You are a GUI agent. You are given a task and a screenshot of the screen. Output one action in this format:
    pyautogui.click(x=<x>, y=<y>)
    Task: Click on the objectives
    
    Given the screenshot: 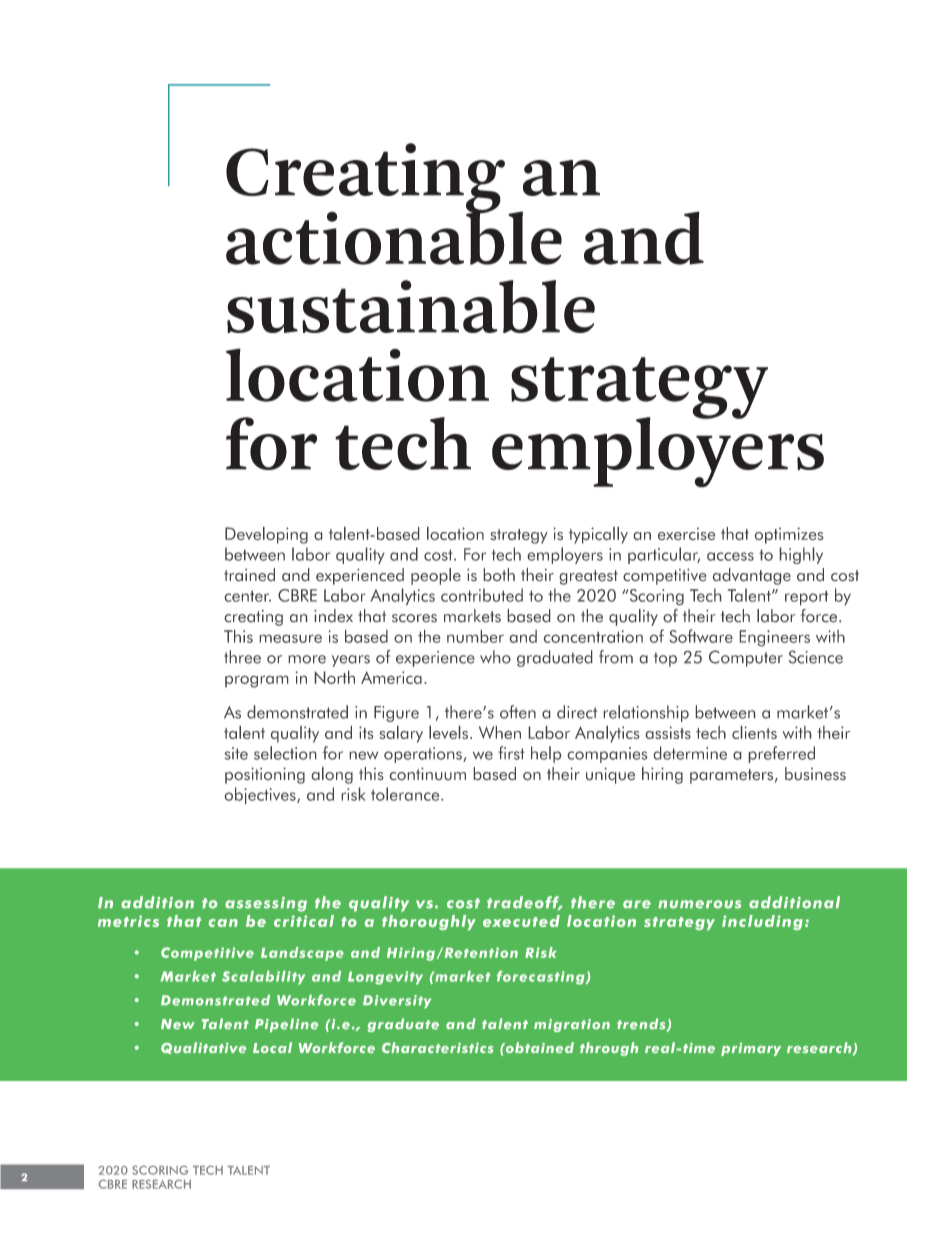 What is the action you would take?
    pyautogui.click(x=261, y=795)
